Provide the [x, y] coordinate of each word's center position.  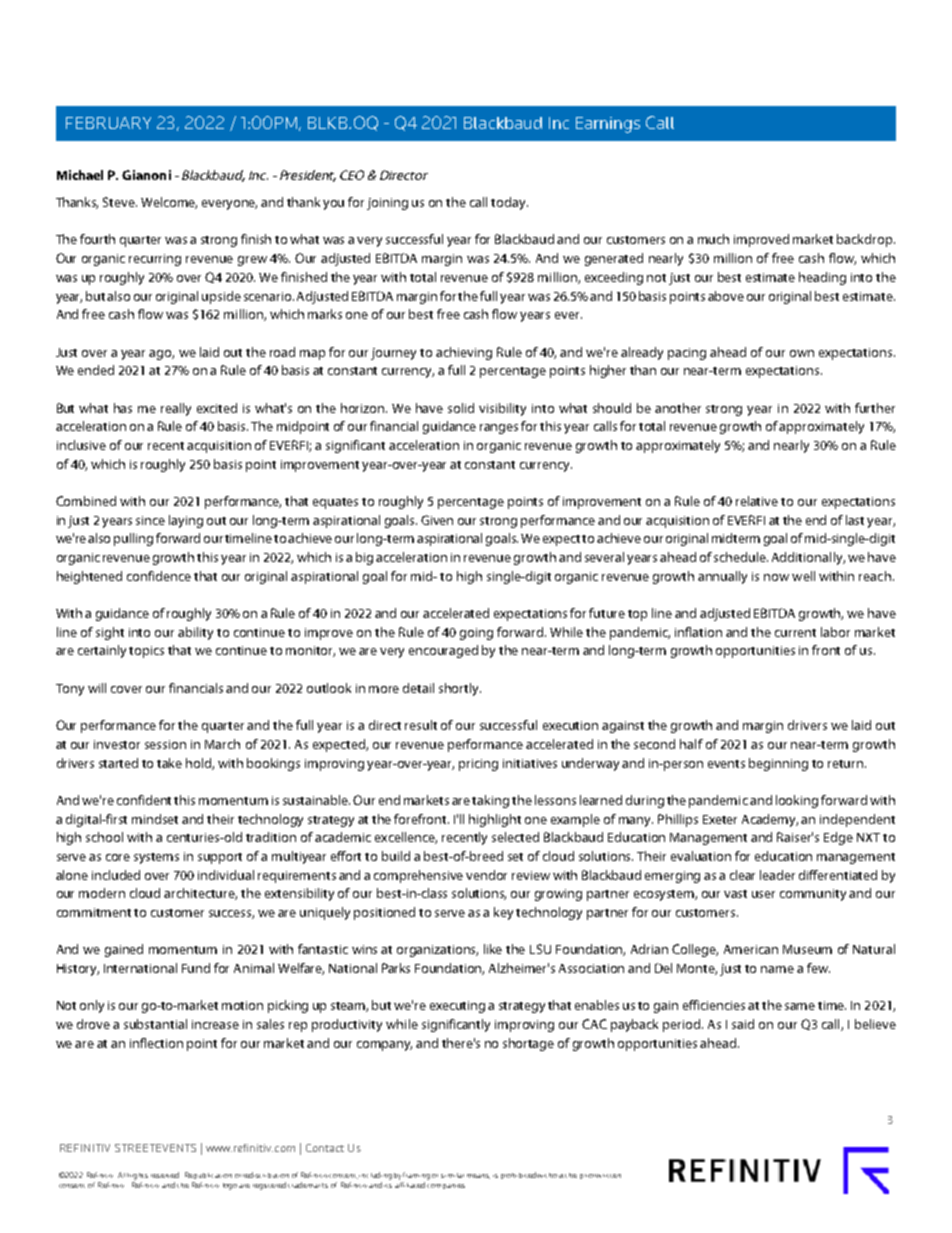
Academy [770, 820]
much [713, 239]
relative [757, 501]
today [509, 203]
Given [437, 520]
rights [138, 1176]
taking [490, 801]
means [478, 1176]
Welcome [169, 203]
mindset [155, 819]
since [150, 520]
